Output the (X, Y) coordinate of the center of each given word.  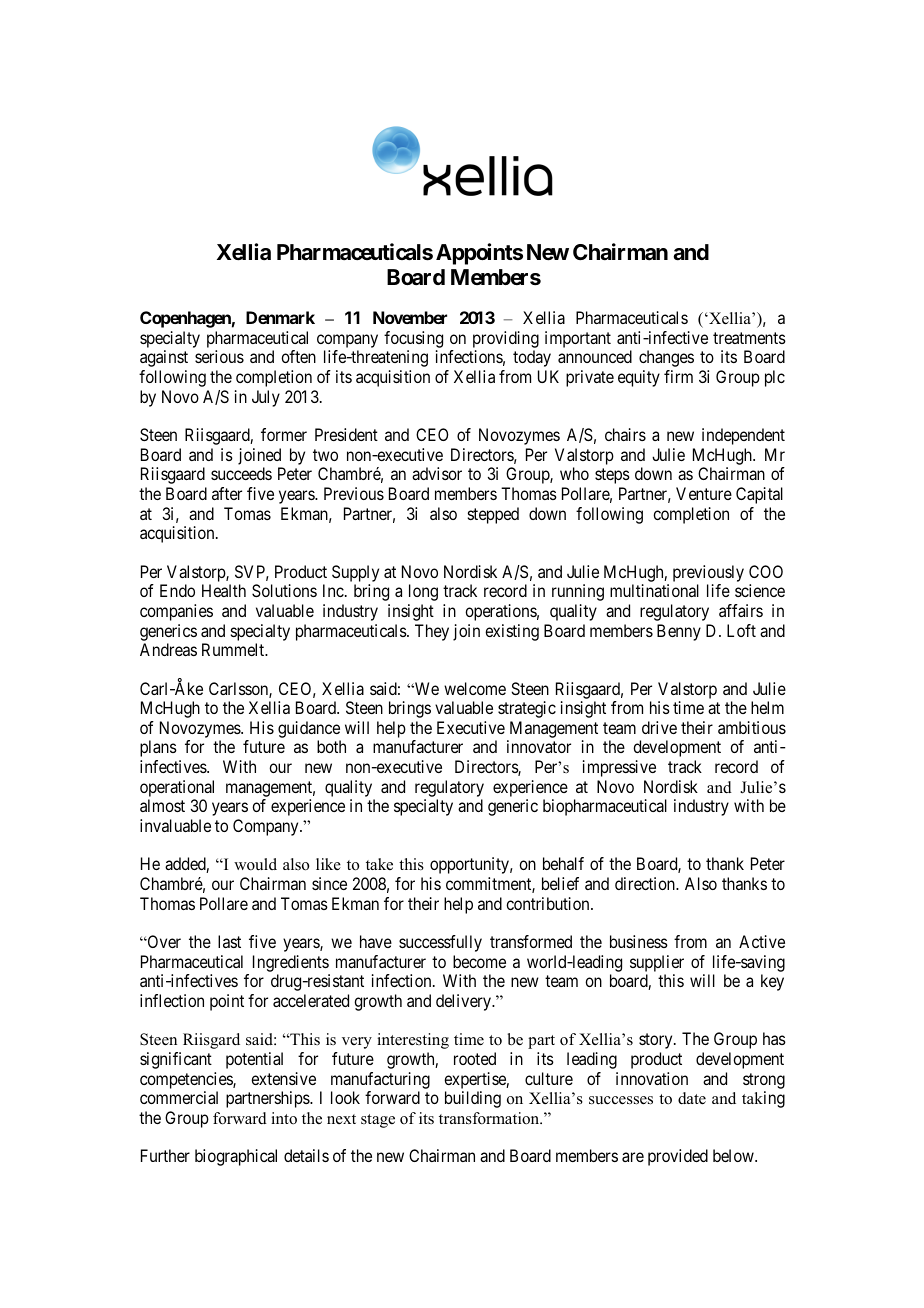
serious (219, 356)
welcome (475, 688)
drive (659, 727)
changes (666, 358)
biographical (236, 1157)
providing (506, 341)
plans (158, 748)
